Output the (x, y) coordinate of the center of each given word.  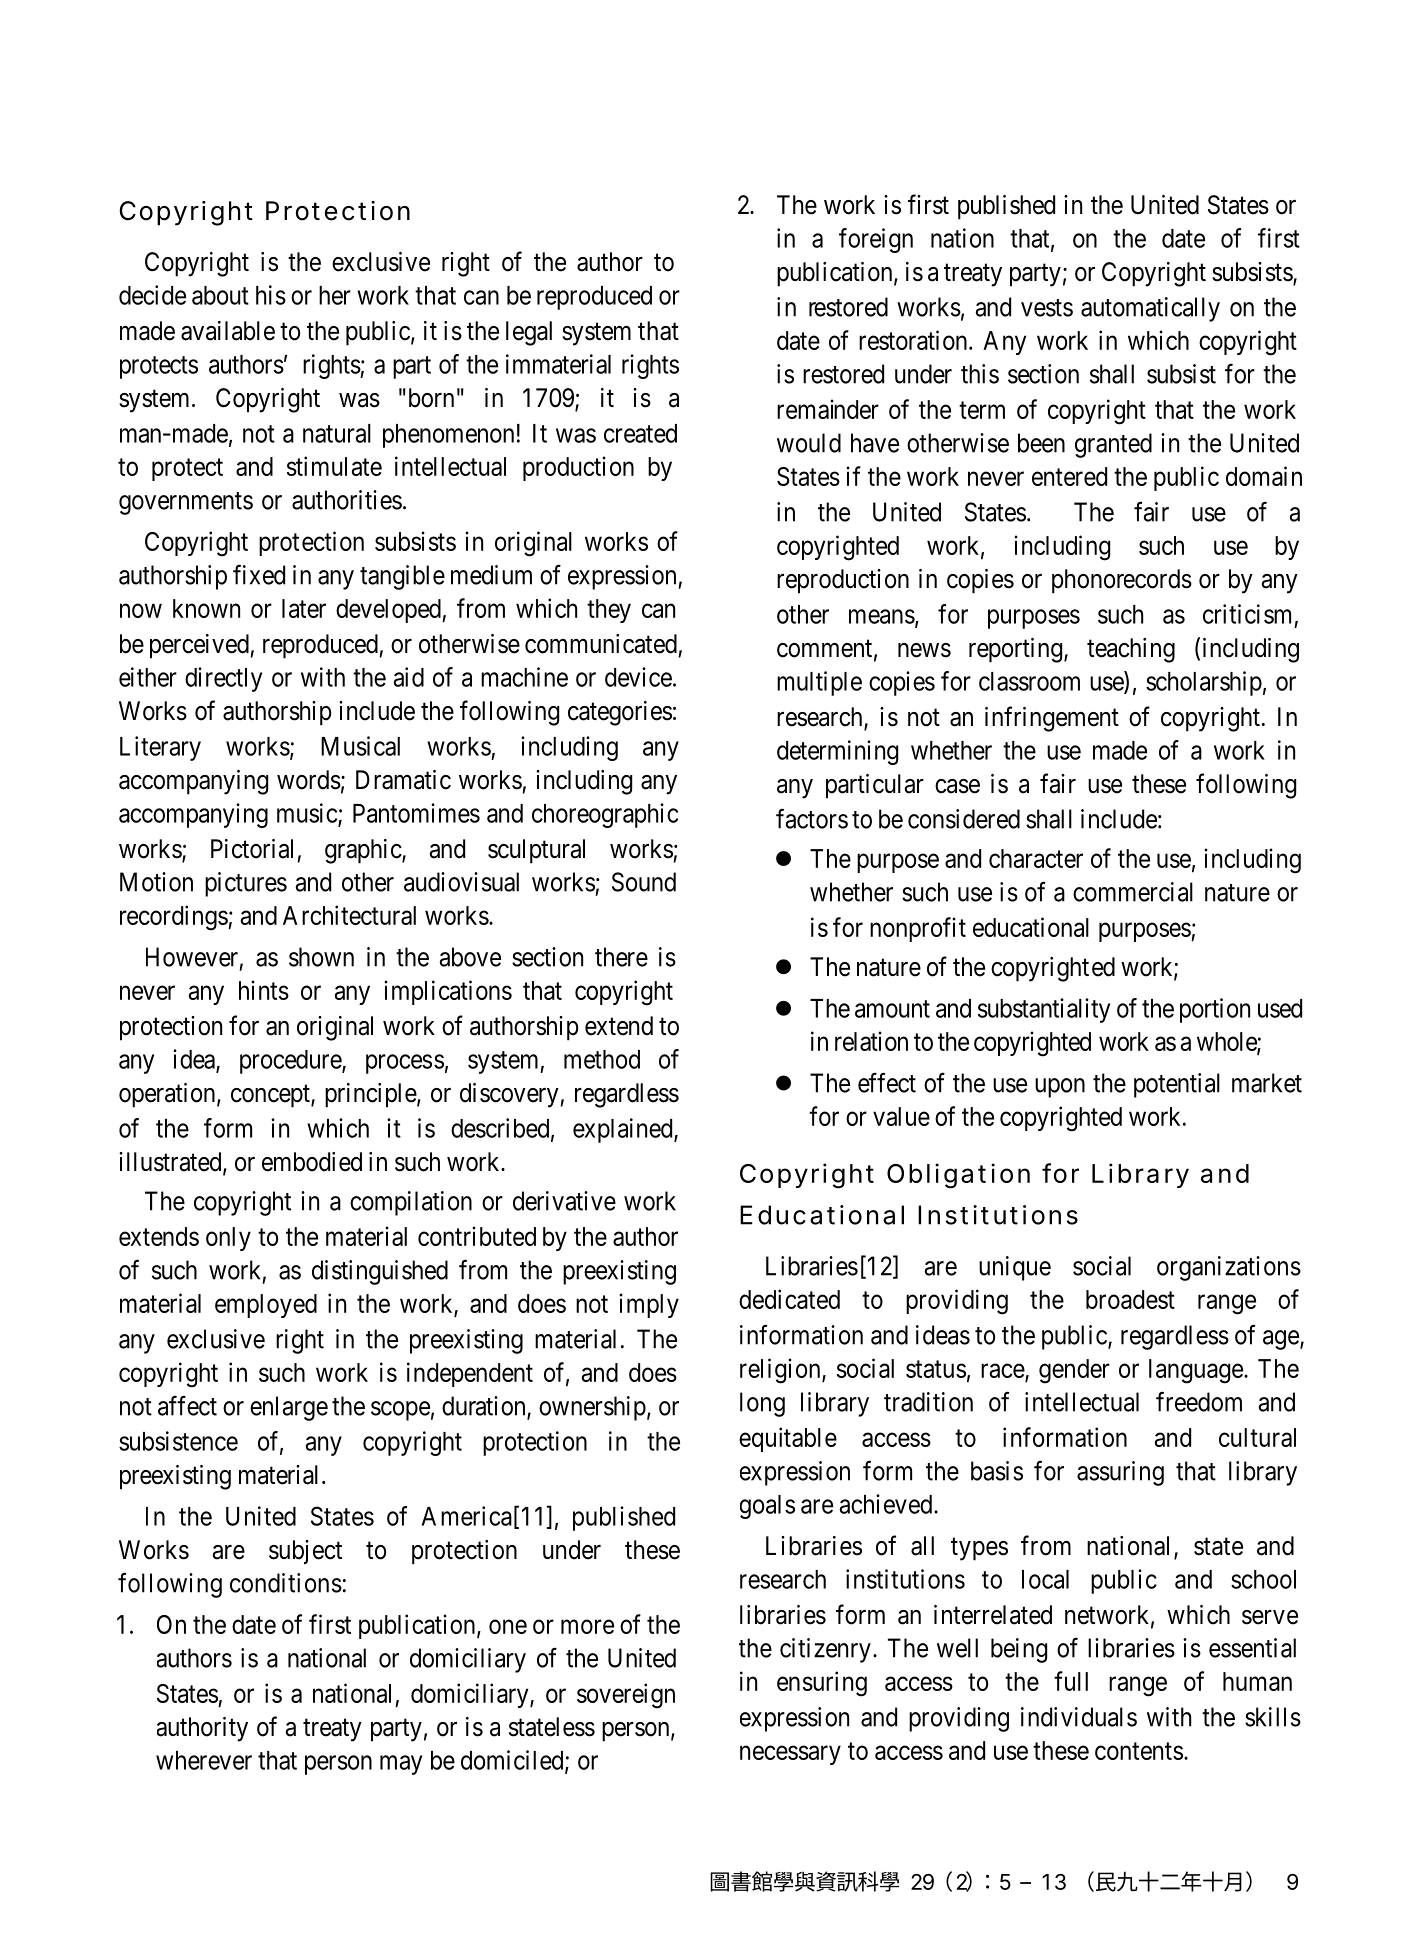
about (220, 295)
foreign (876, 240)
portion (1215, 1010)
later (304, 608)
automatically (1150, 309)
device (638, 677)
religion (781, 1371)
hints (264, 990)
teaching (1131, 650)
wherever (204, 1760)
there (621, 957)
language (1196, 1371)
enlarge (289, 1408)
